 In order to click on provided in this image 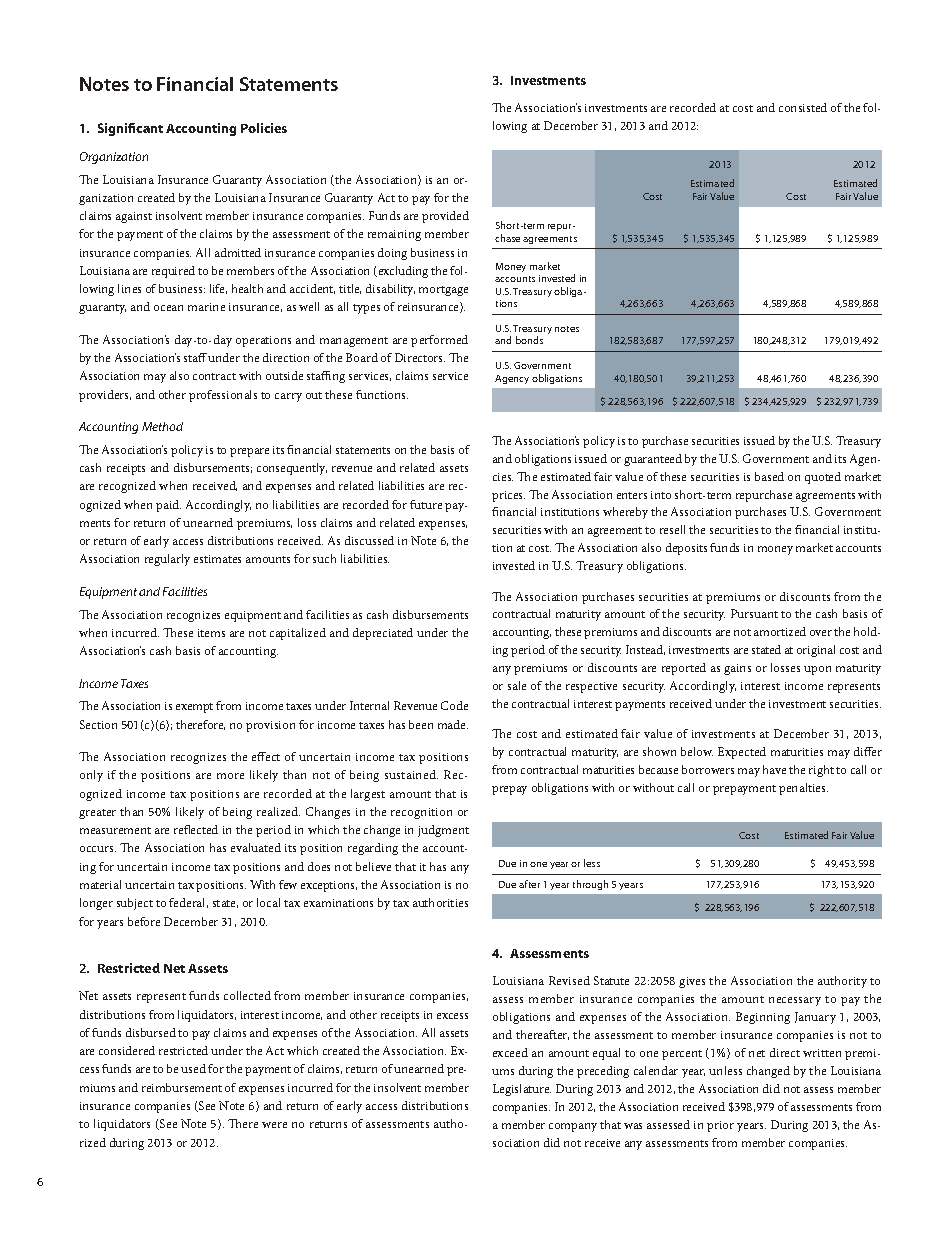, I will do `click(445, 217)`.
